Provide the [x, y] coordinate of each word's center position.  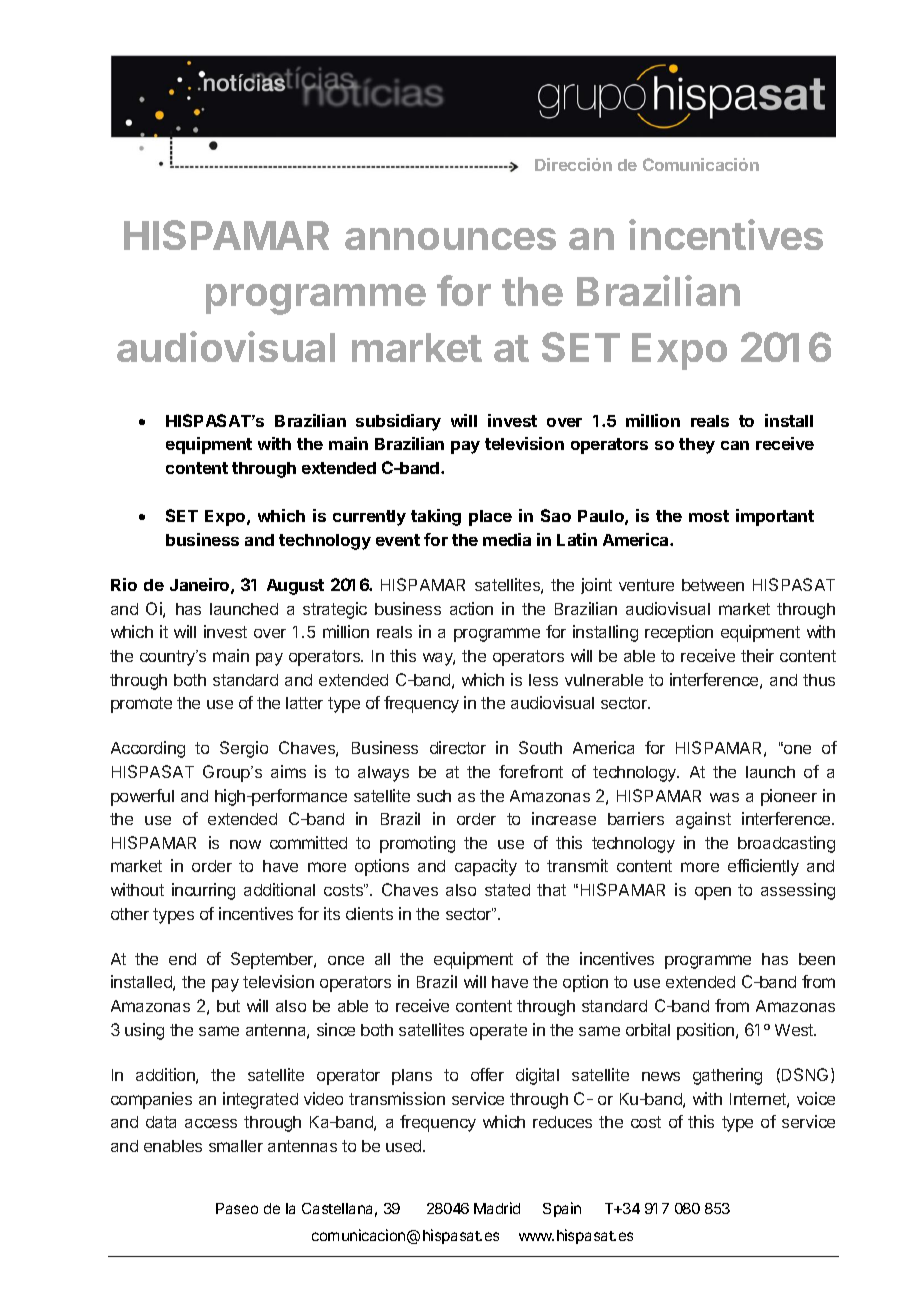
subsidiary [398, 422]
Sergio [244, 749]
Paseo [237, 1208]
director [458, 747]
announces [450, 239]
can [735, 445]
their [757, 655]
